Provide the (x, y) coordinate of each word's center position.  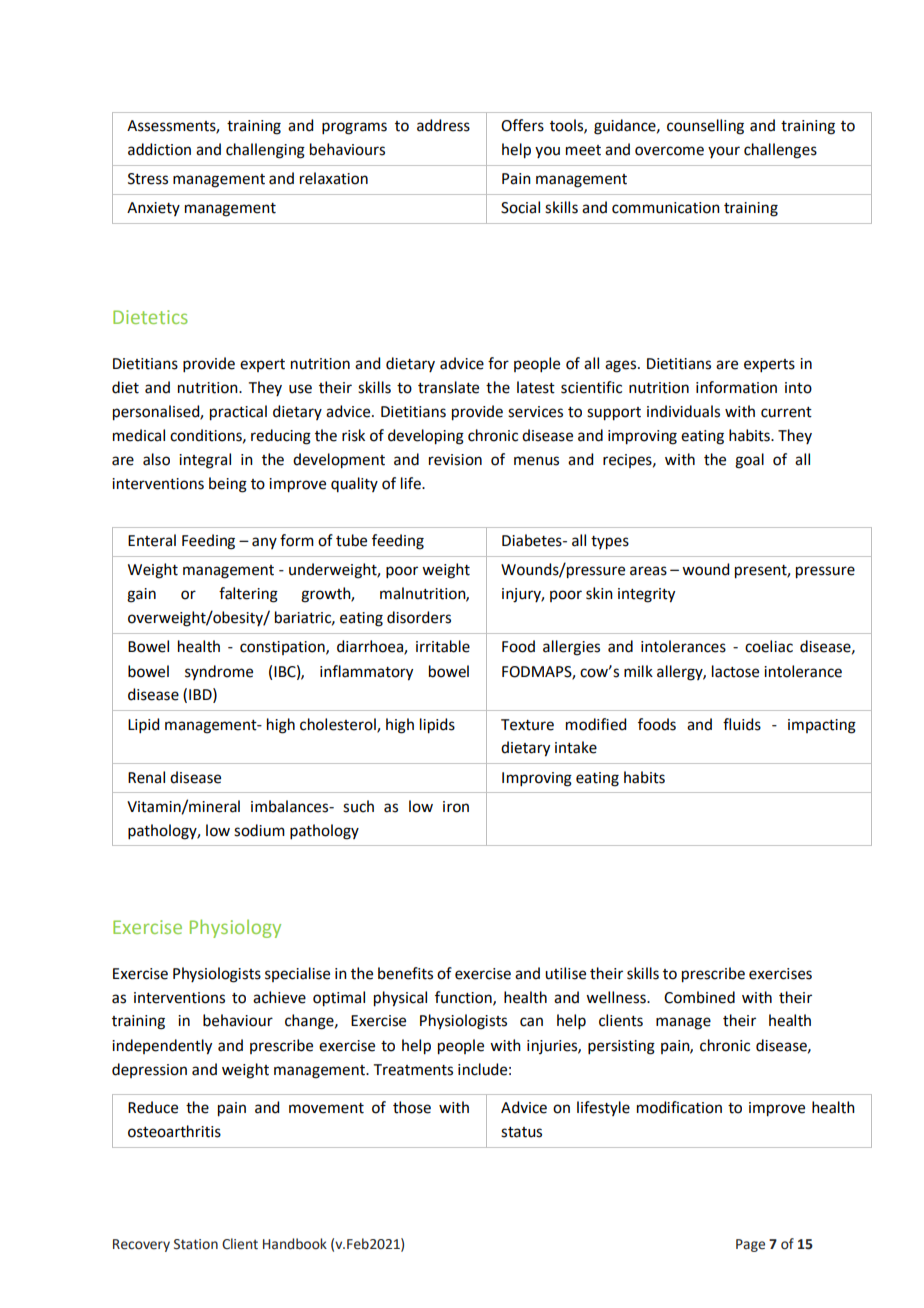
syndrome (219, 672)
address (443, 125)
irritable (443, 646)
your (724, 152)
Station (196, 1244)
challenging (265, 151)
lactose (735, 671)
